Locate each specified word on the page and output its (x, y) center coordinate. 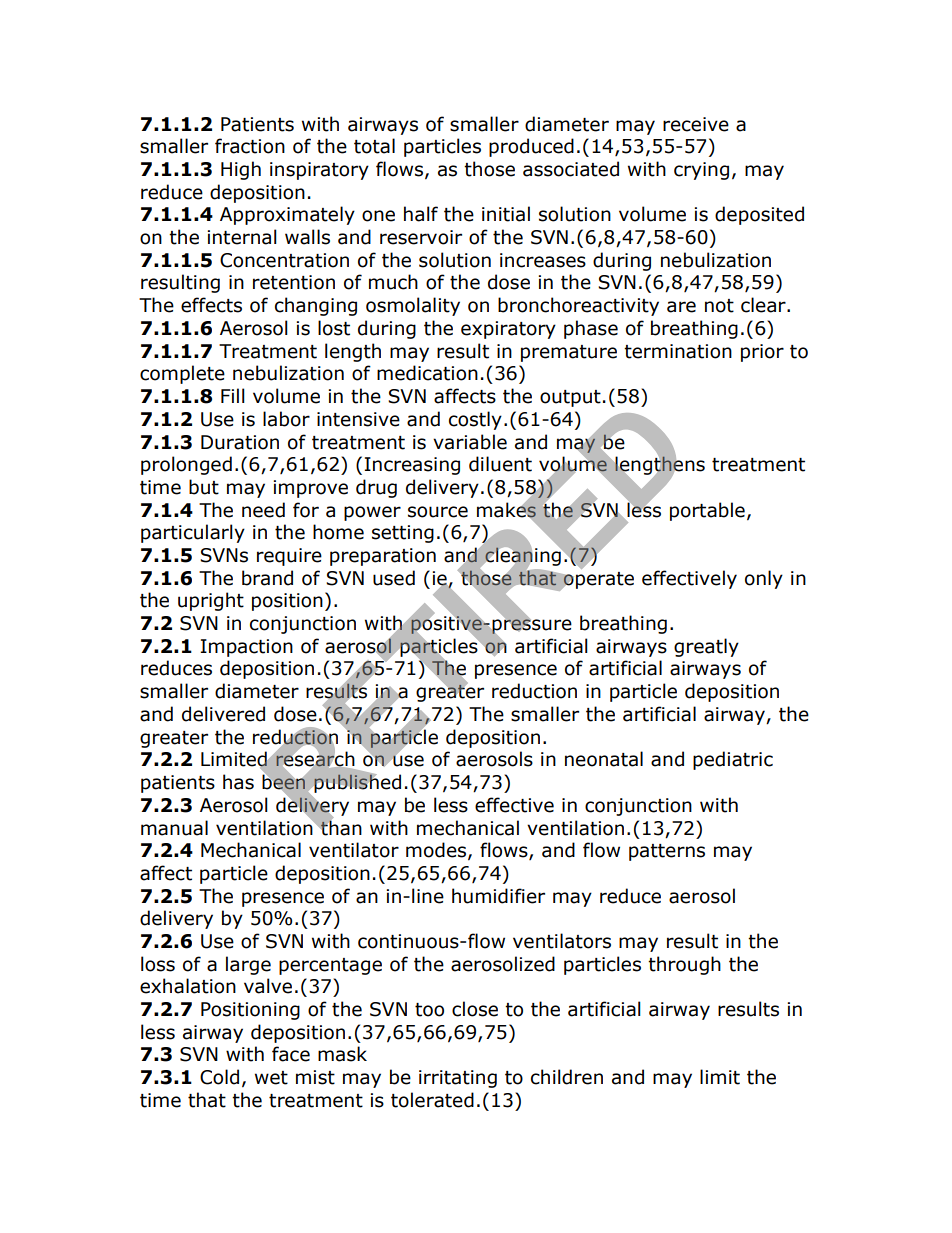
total (374, 146)
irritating (458, 1079)
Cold (219, 1077)
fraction (250, 146)
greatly (706, 647)
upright (211, 601)
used (394, 578)
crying (701, 171)
